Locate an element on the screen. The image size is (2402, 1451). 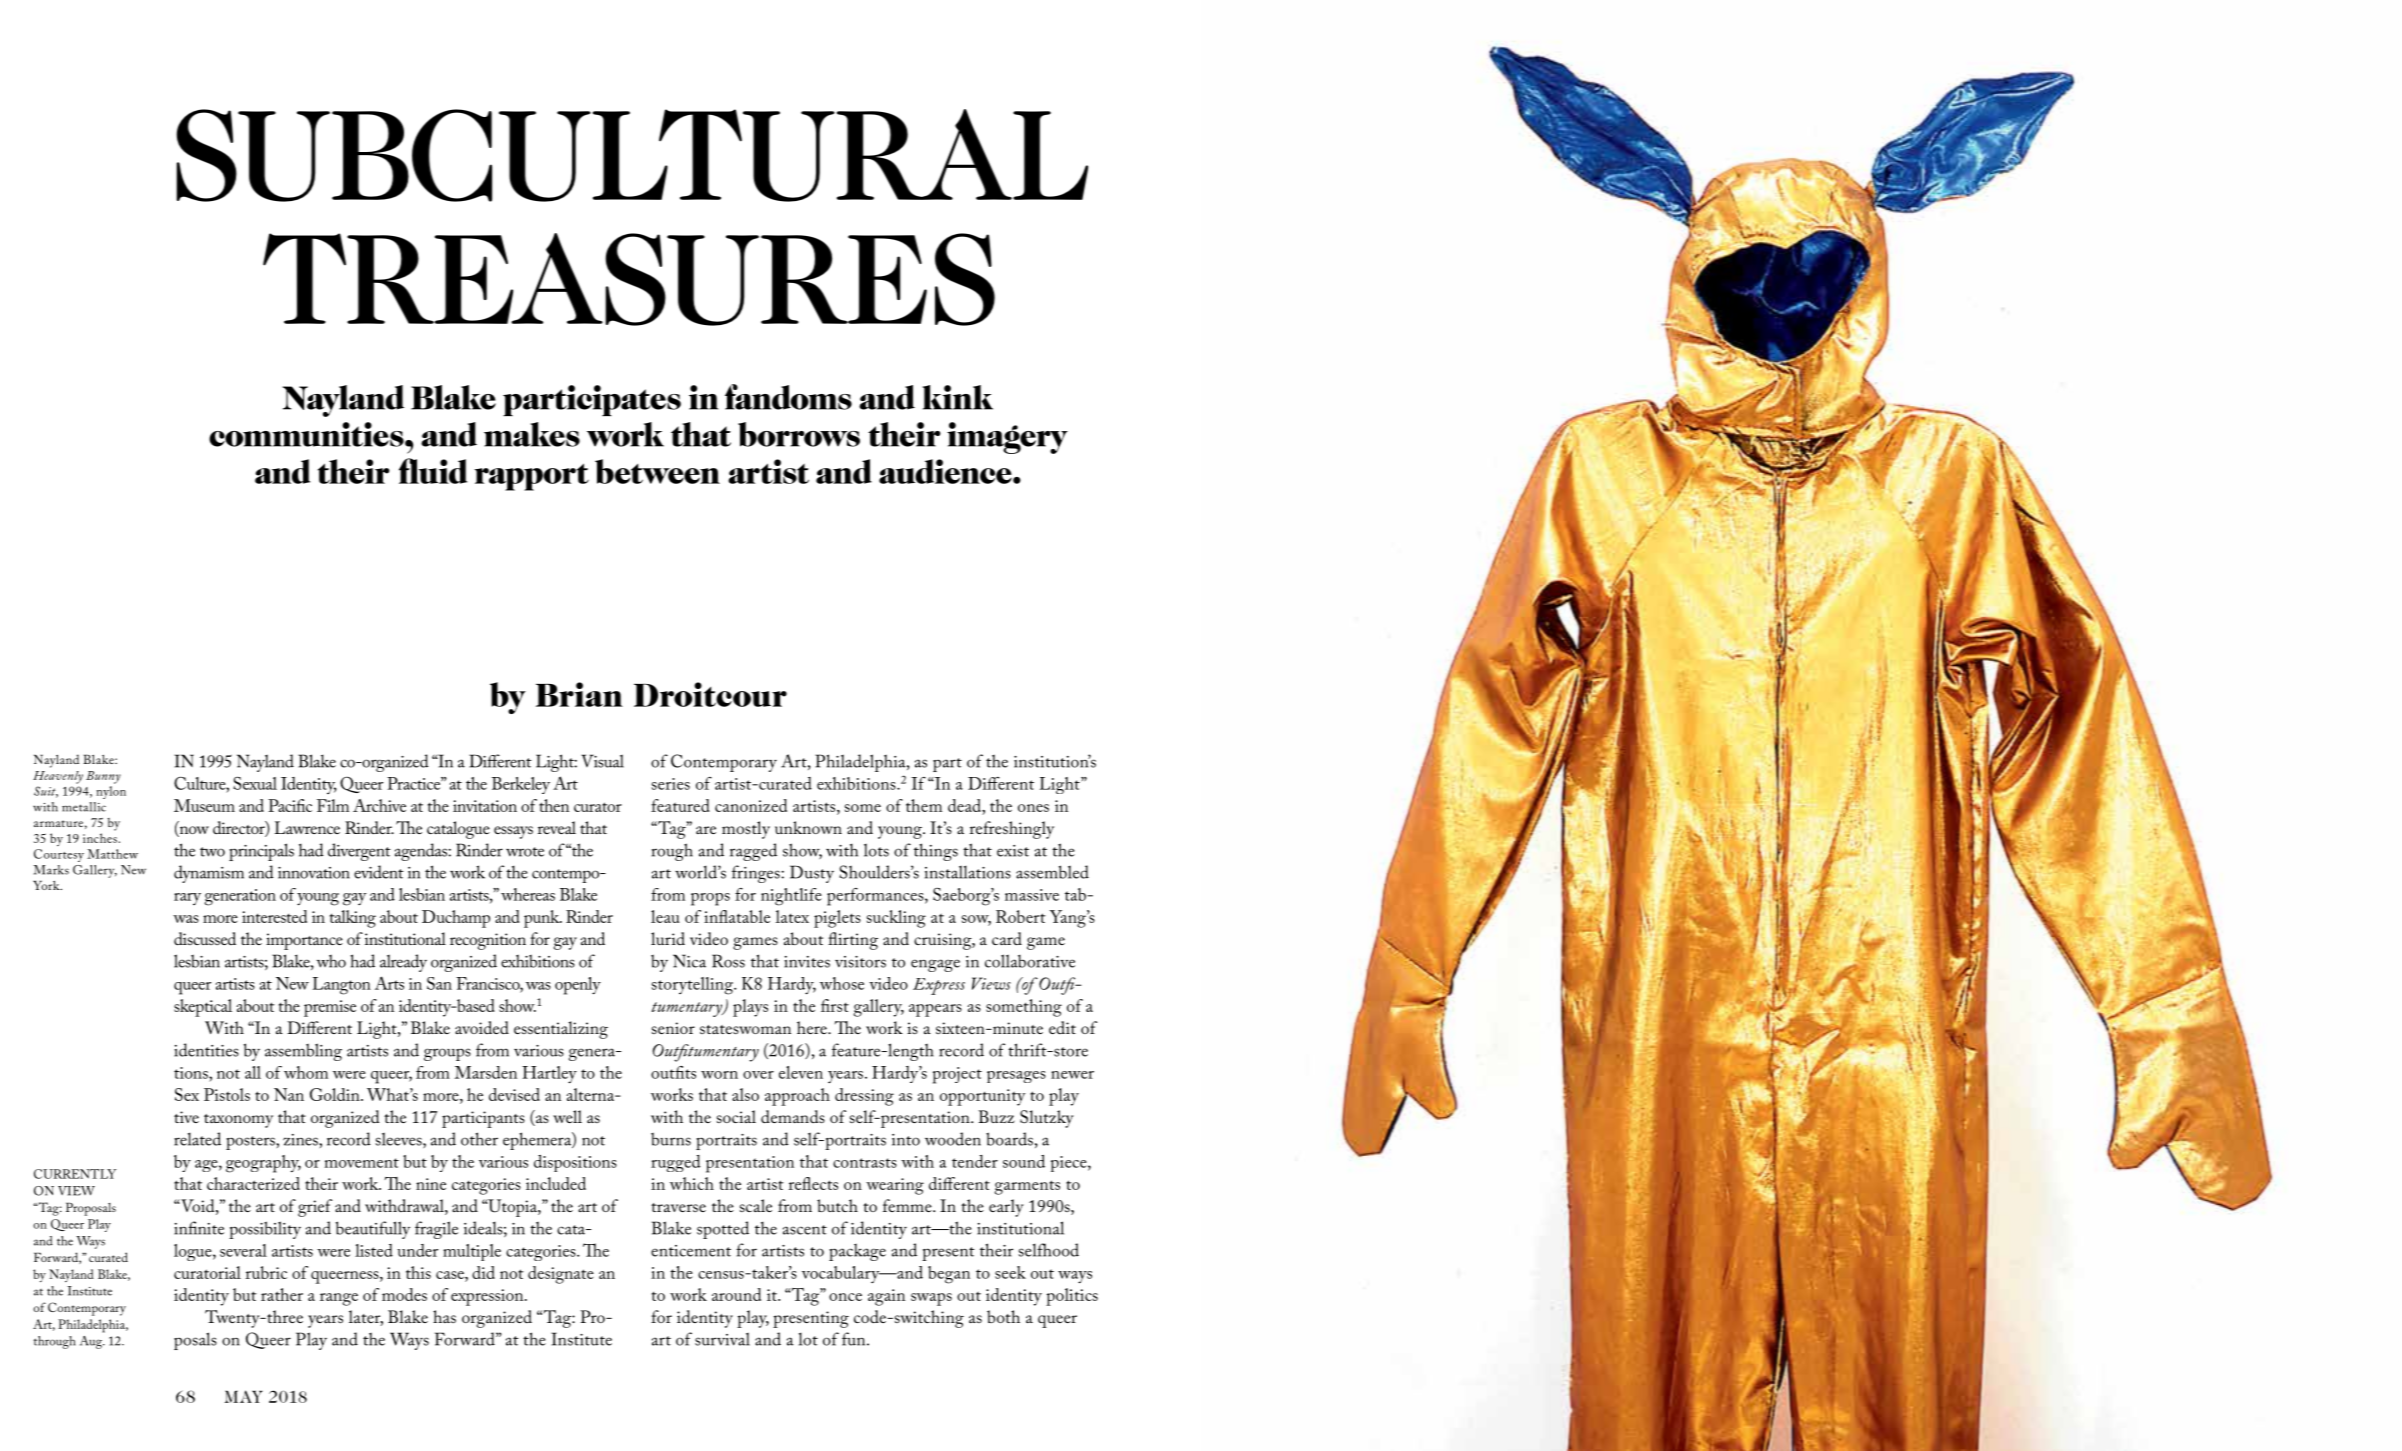
discussed is located at coordinates (205, 938).
